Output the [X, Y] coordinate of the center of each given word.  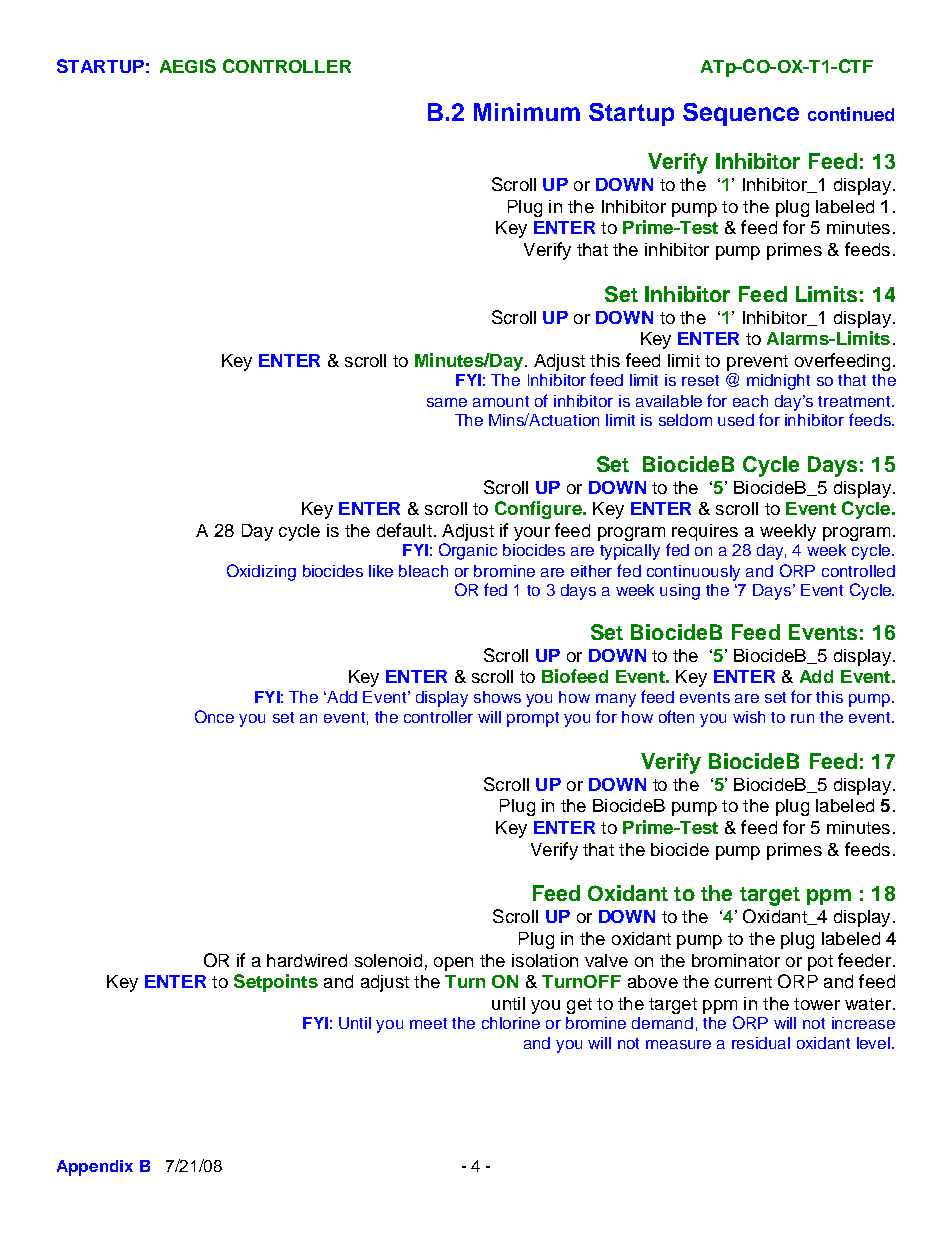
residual [761, 1043]
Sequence [741, 114]
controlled [858, 571]
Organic [468, 551]
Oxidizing [261, 572]
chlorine [511, 1023]
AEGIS [188, 66]
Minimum [527, 112]
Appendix [95, 1168]
